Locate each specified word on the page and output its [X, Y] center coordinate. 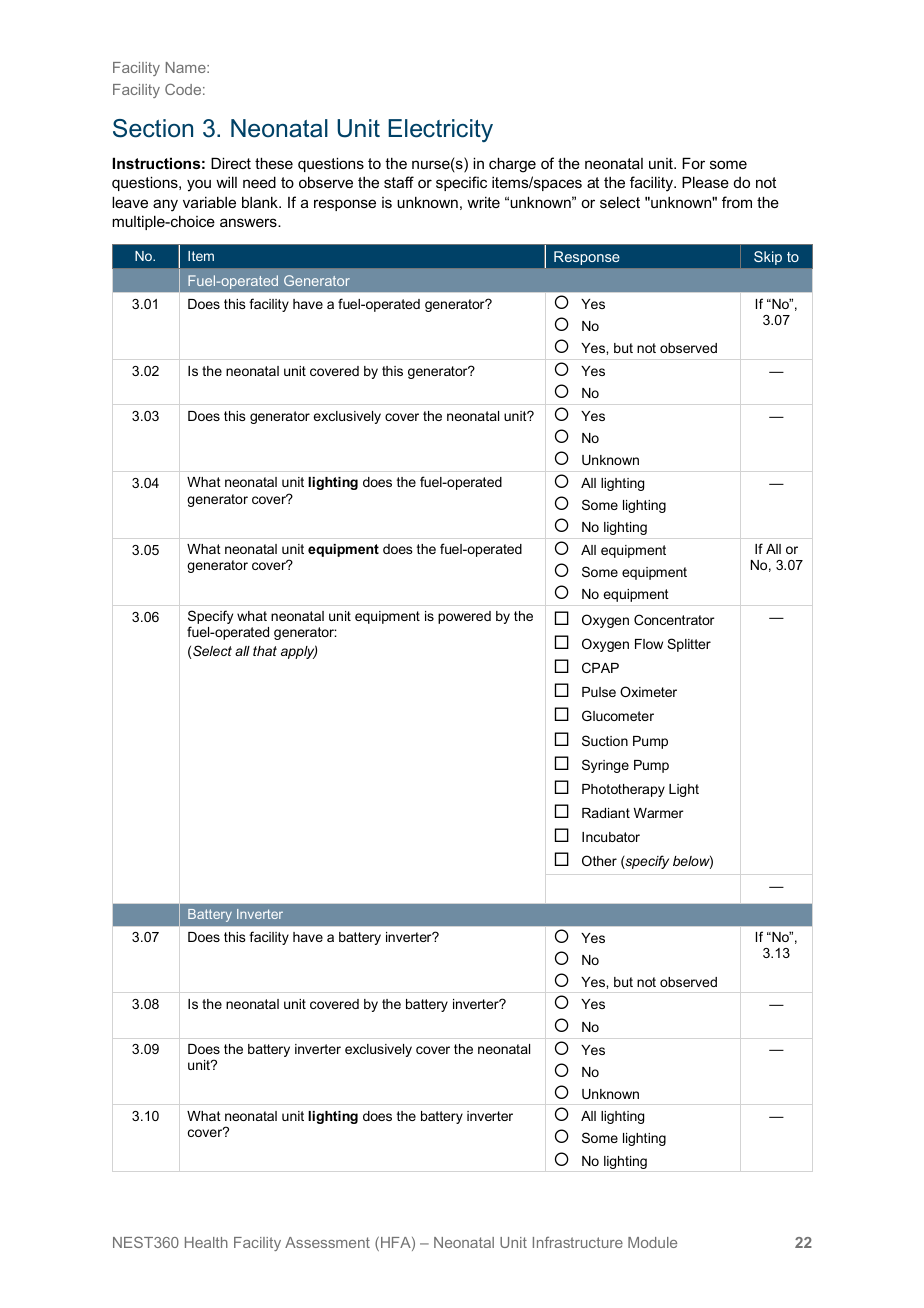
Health [206, 1242]
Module [652, 1242]
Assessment [327, 1242]
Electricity [440, 130]
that [265, 651]
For [693, 163]
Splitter [689, 645]
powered [464, 617]
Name [187, 67]
